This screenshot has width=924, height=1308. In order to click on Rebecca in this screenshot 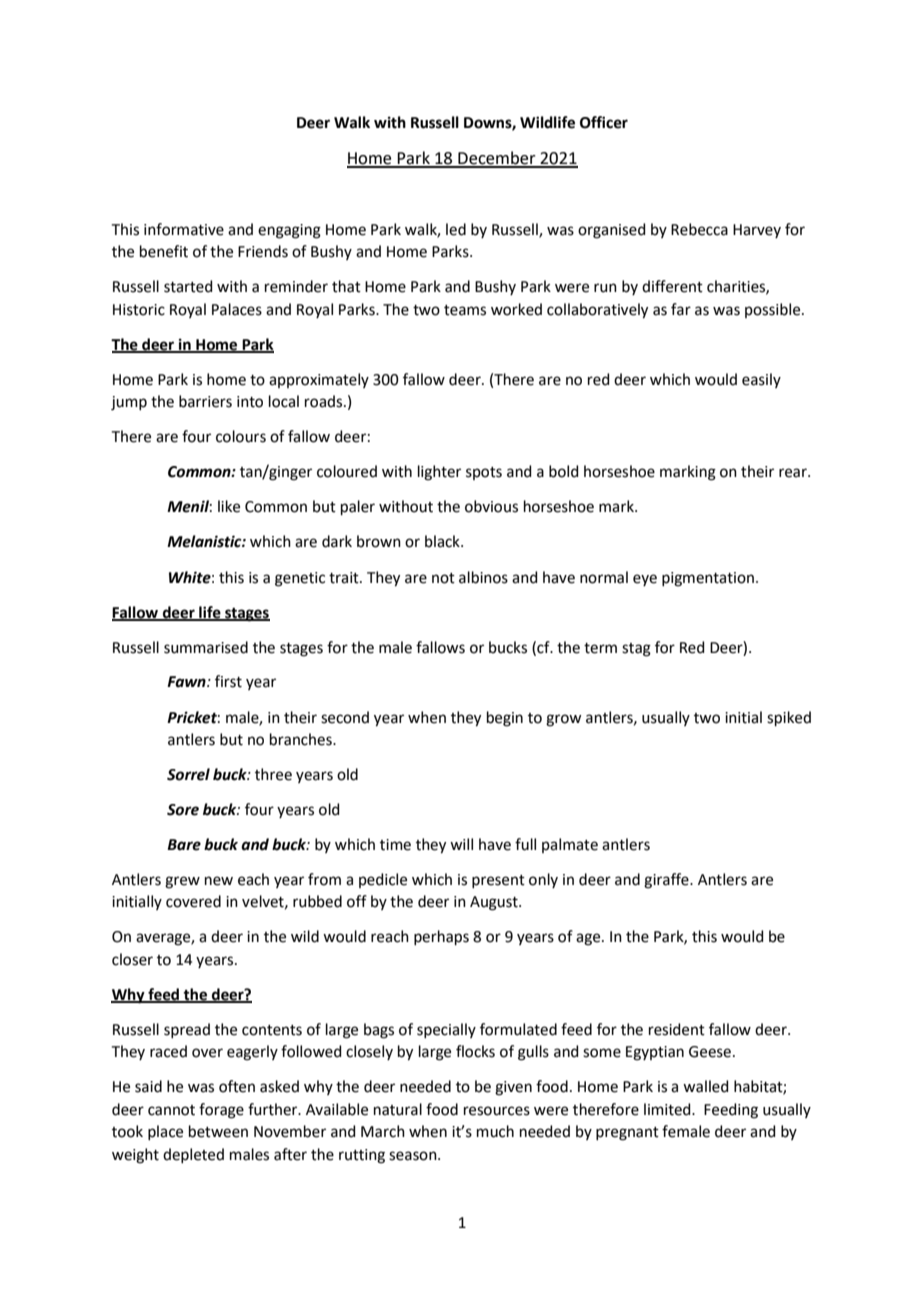, I will do `click(699, 229)`.
